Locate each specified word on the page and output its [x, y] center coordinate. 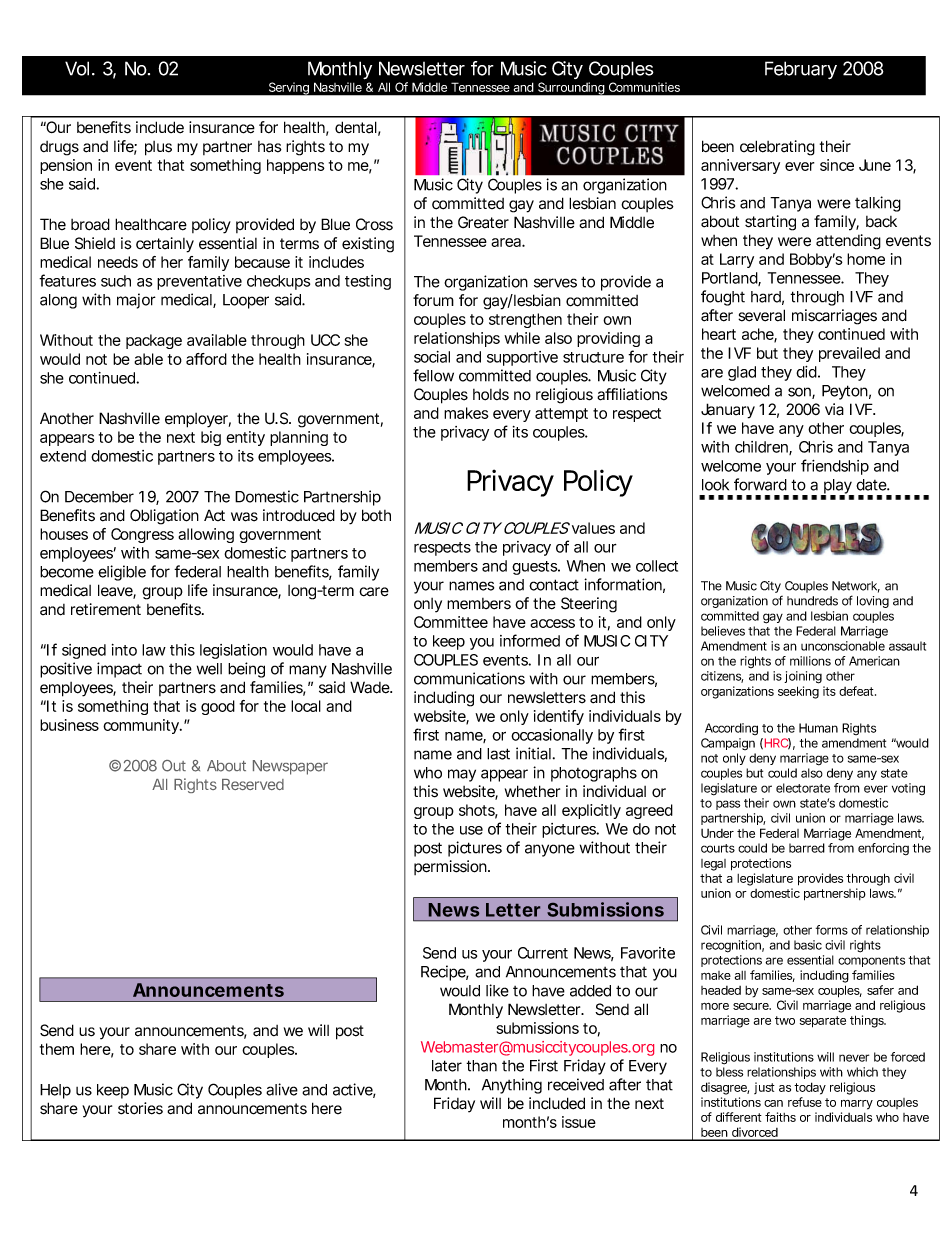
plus [158, 148]
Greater [483, 222]
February [801, 70]
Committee [451, 622]
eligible [122, 573]
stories [140, 1108]
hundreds [812, 601]
